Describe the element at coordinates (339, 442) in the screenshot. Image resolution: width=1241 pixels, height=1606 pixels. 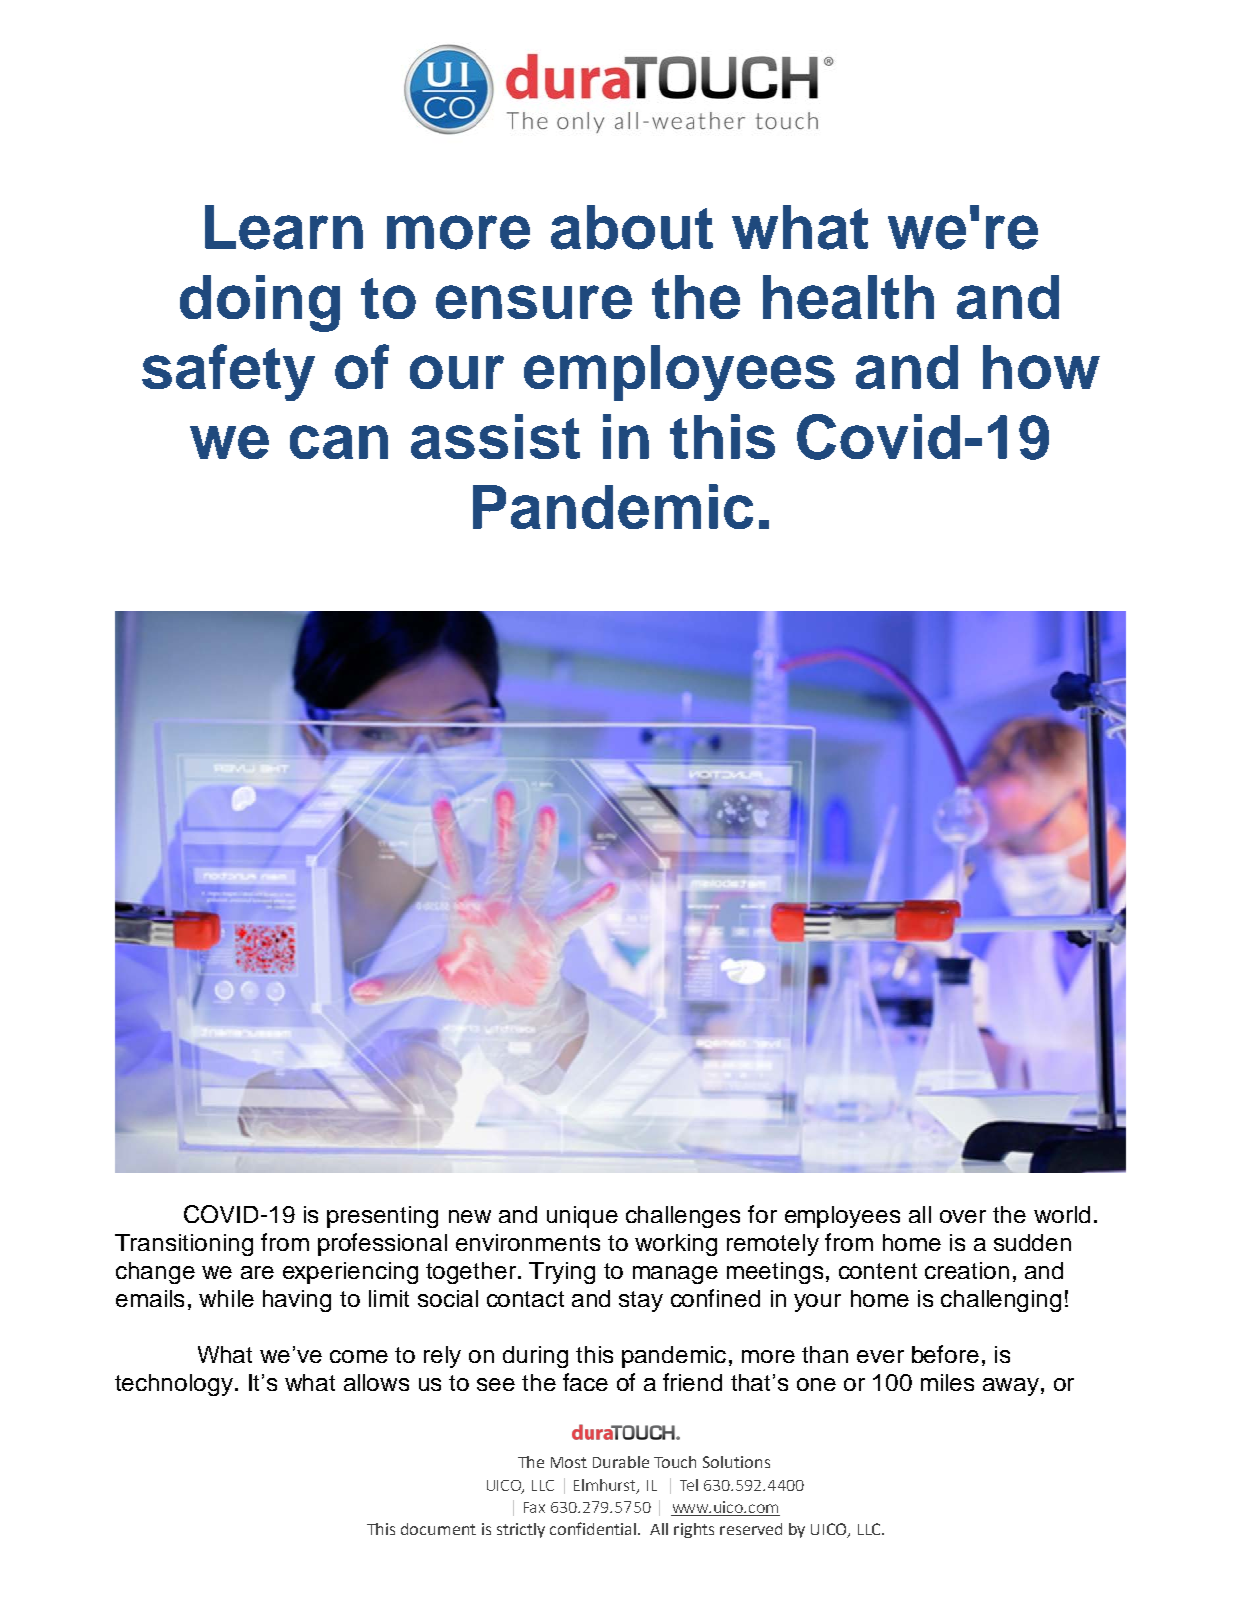
I see `can` at that location.
